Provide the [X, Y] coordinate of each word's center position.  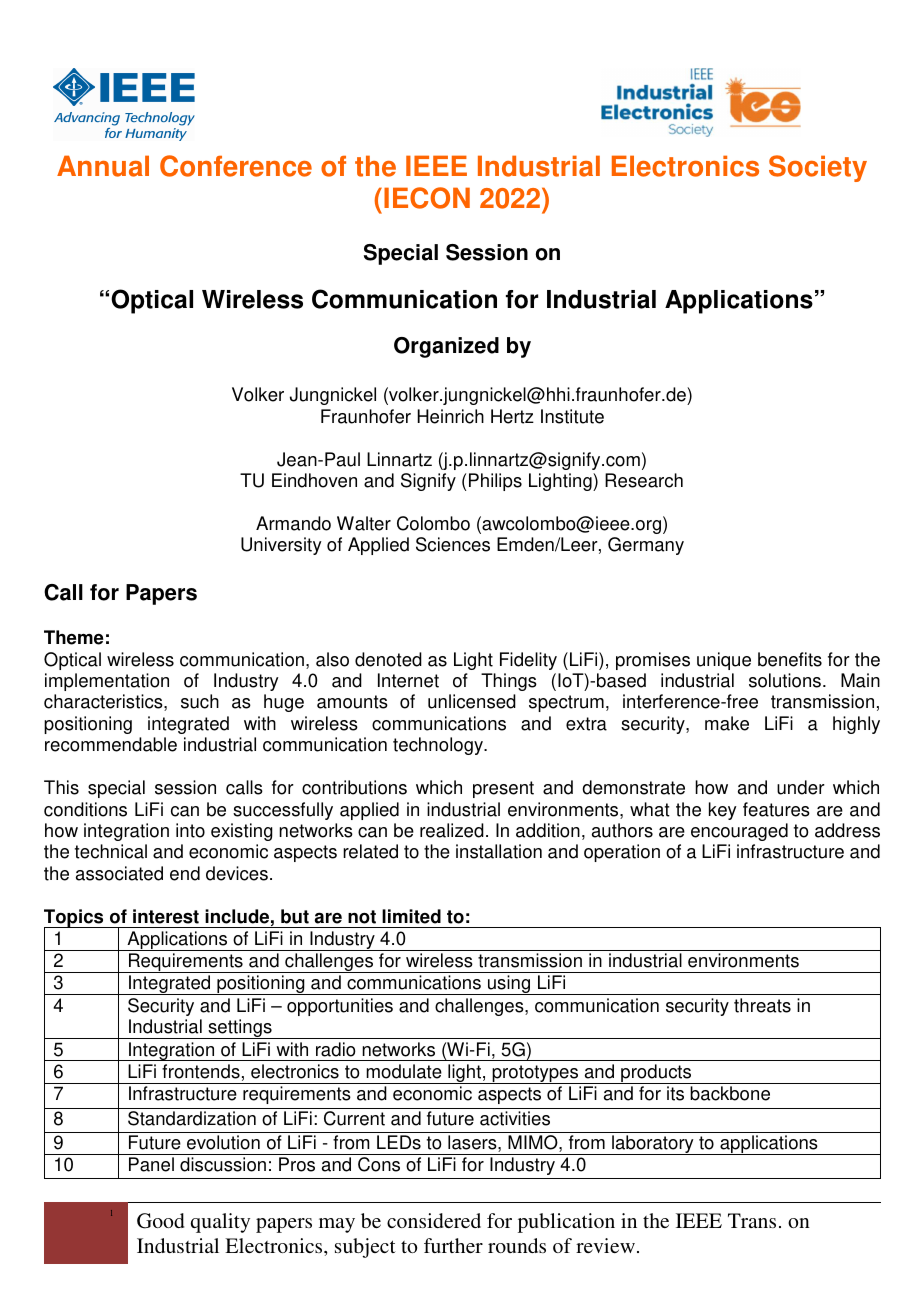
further [453, 1245]
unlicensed [472, 701]
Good [160, 1221]
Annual [103, 166]
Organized [446, 347]
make [727, 723]
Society [818, 168]
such [200, 701]
